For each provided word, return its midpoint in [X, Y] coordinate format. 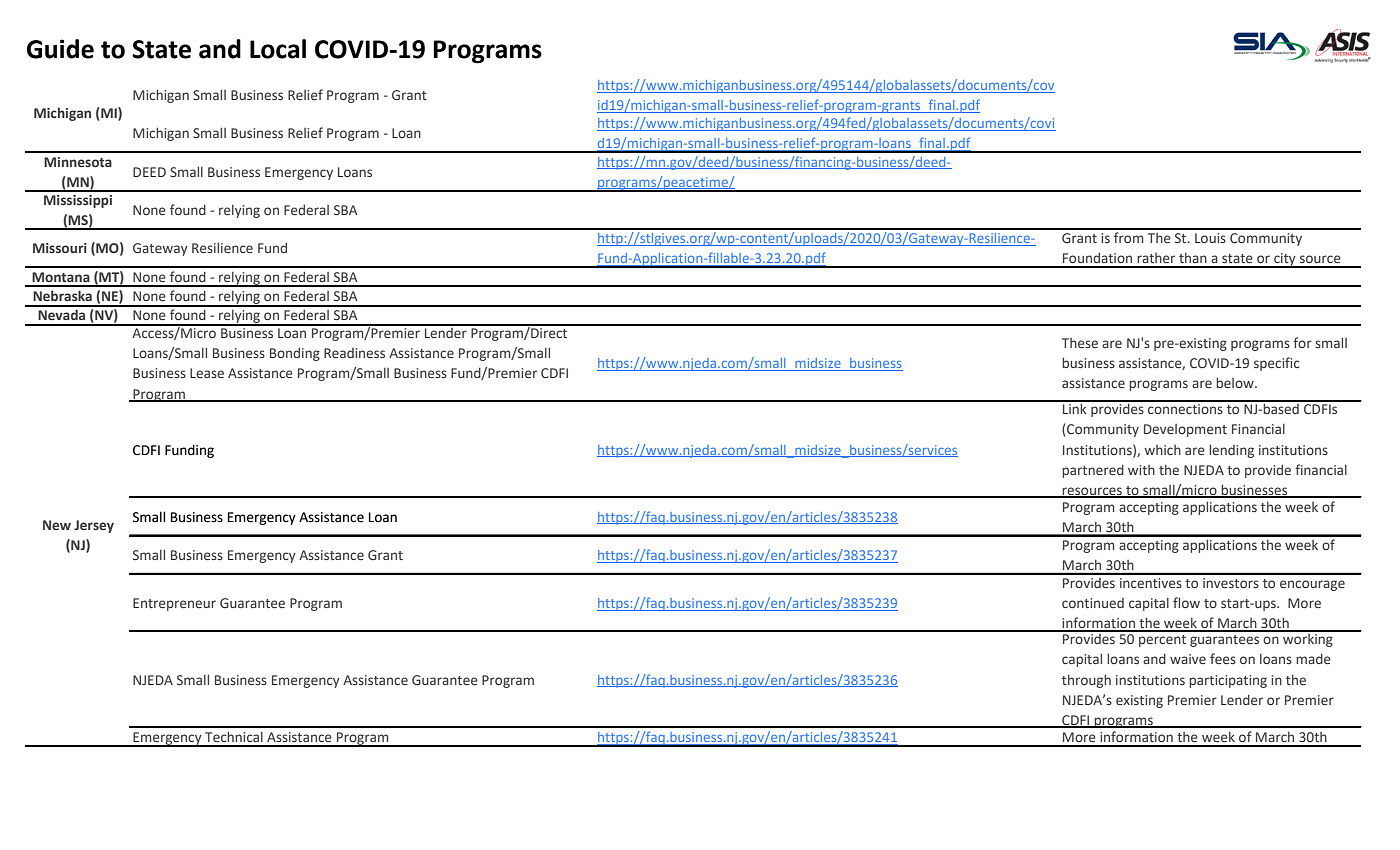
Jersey [94, 526]
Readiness [354, 353]
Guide [60, 49]
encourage [1312, 585]
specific [1277, 364]
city [1285, 260]
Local [278, 49]
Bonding [295, 354]
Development [1185, 430]
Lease [207, 373]
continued [1093, 603]
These [1080, 343]
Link [1075, 407]
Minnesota [78, 162]
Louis [1210, 238]
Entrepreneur [174, 604]
